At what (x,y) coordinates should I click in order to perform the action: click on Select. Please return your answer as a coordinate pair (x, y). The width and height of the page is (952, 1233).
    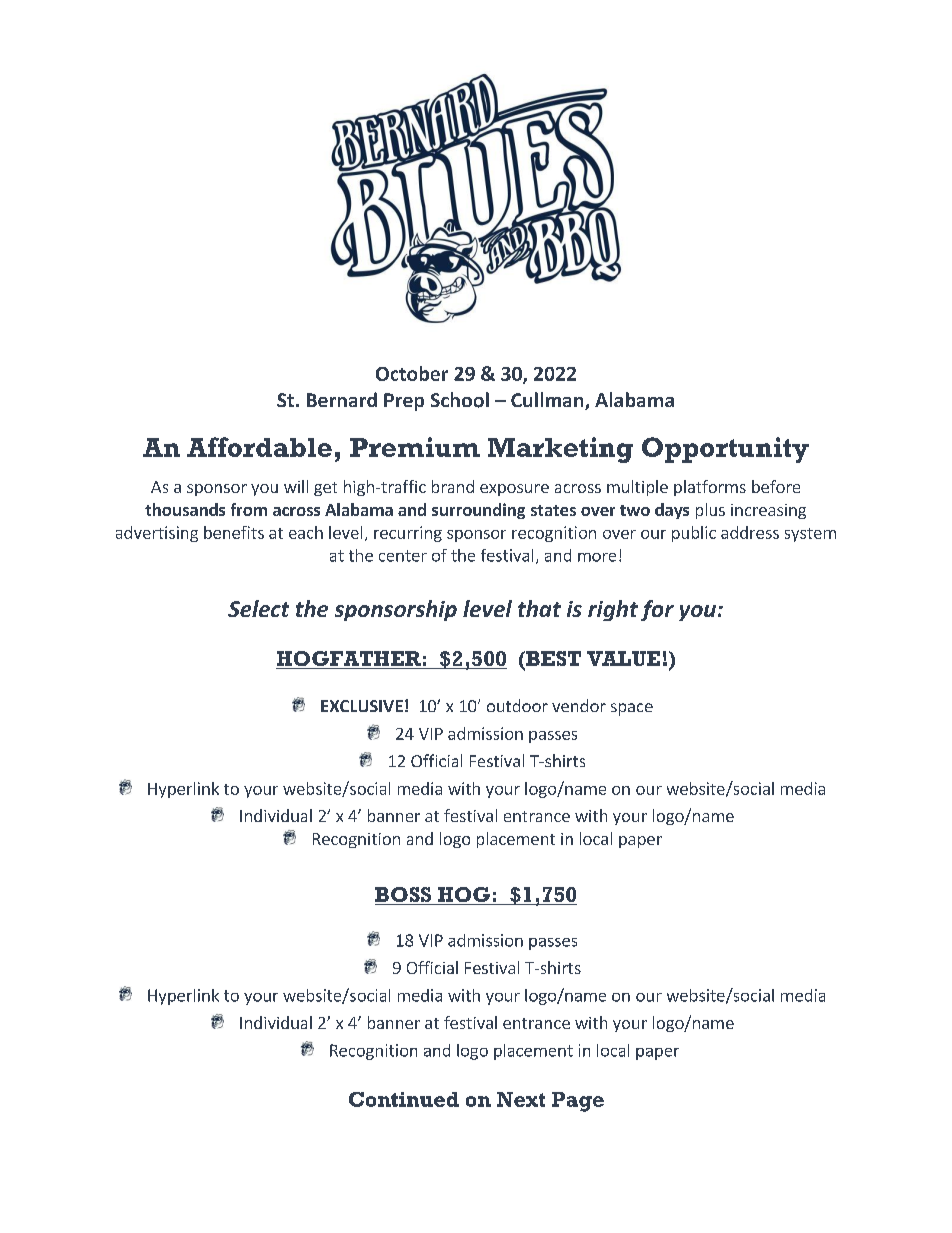
    Looking at the image, I should click on (258, 608).
